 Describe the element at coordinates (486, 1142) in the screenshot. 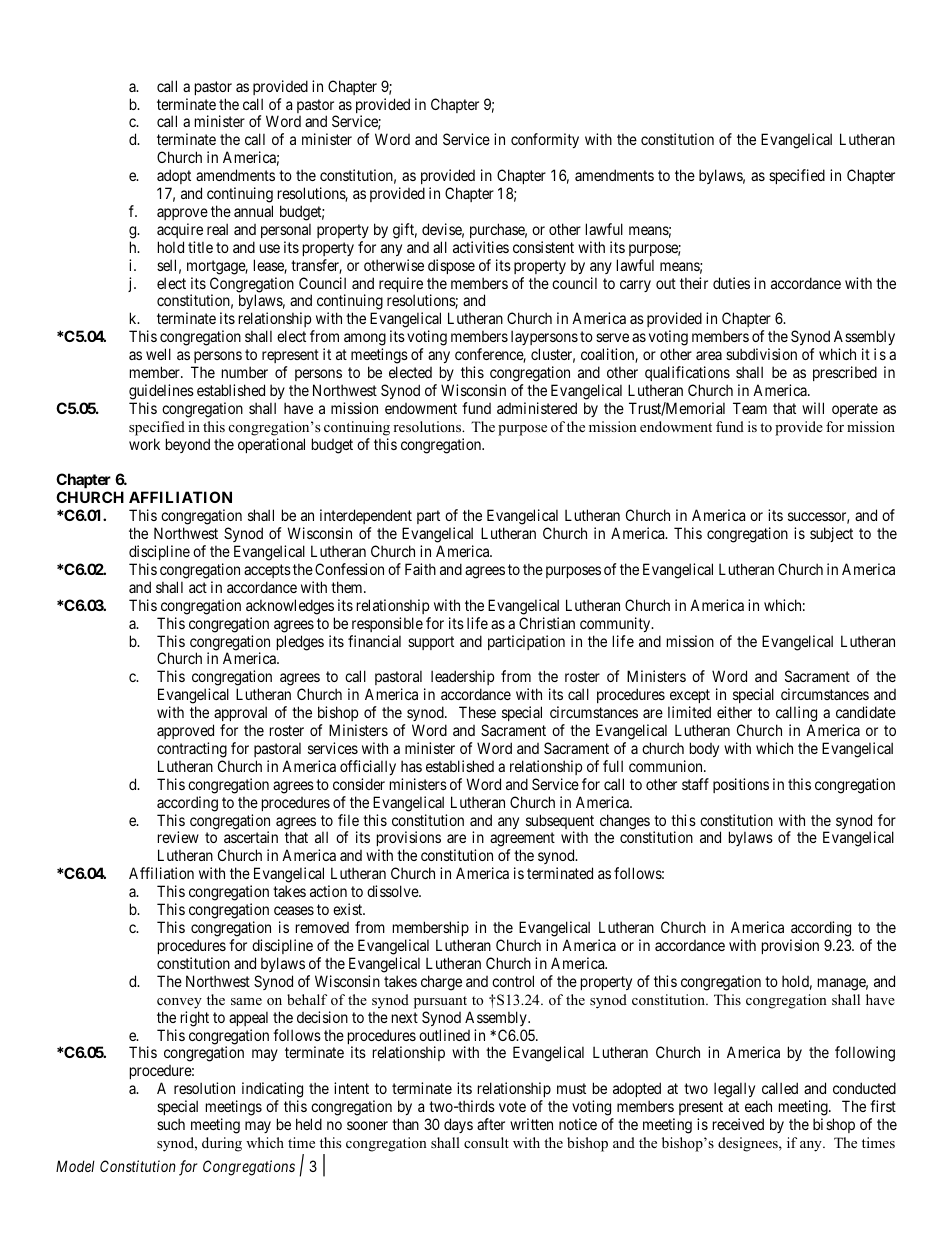

I see `consult` at that location.
